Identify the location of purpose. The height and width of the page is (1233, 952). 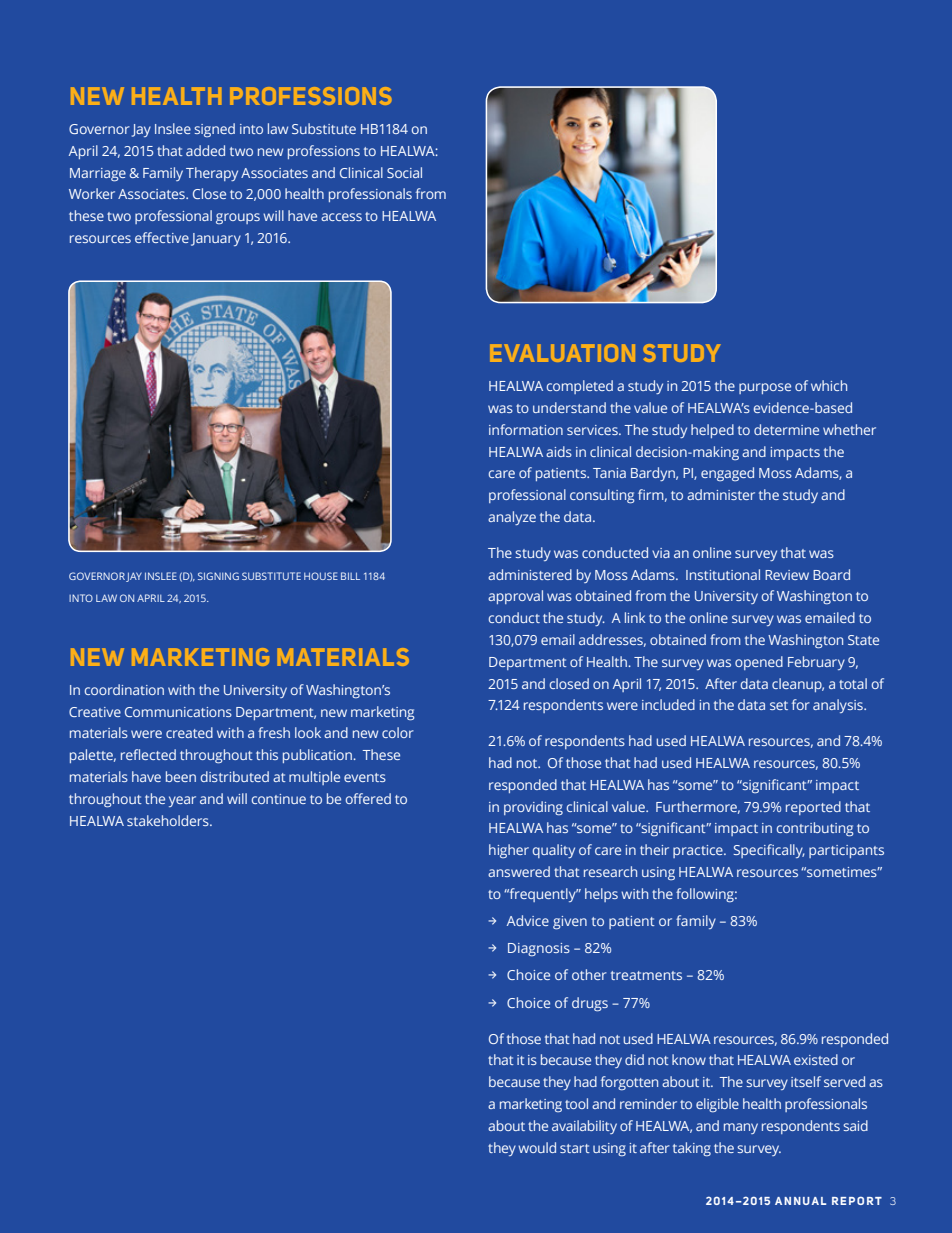
(765, 388).
